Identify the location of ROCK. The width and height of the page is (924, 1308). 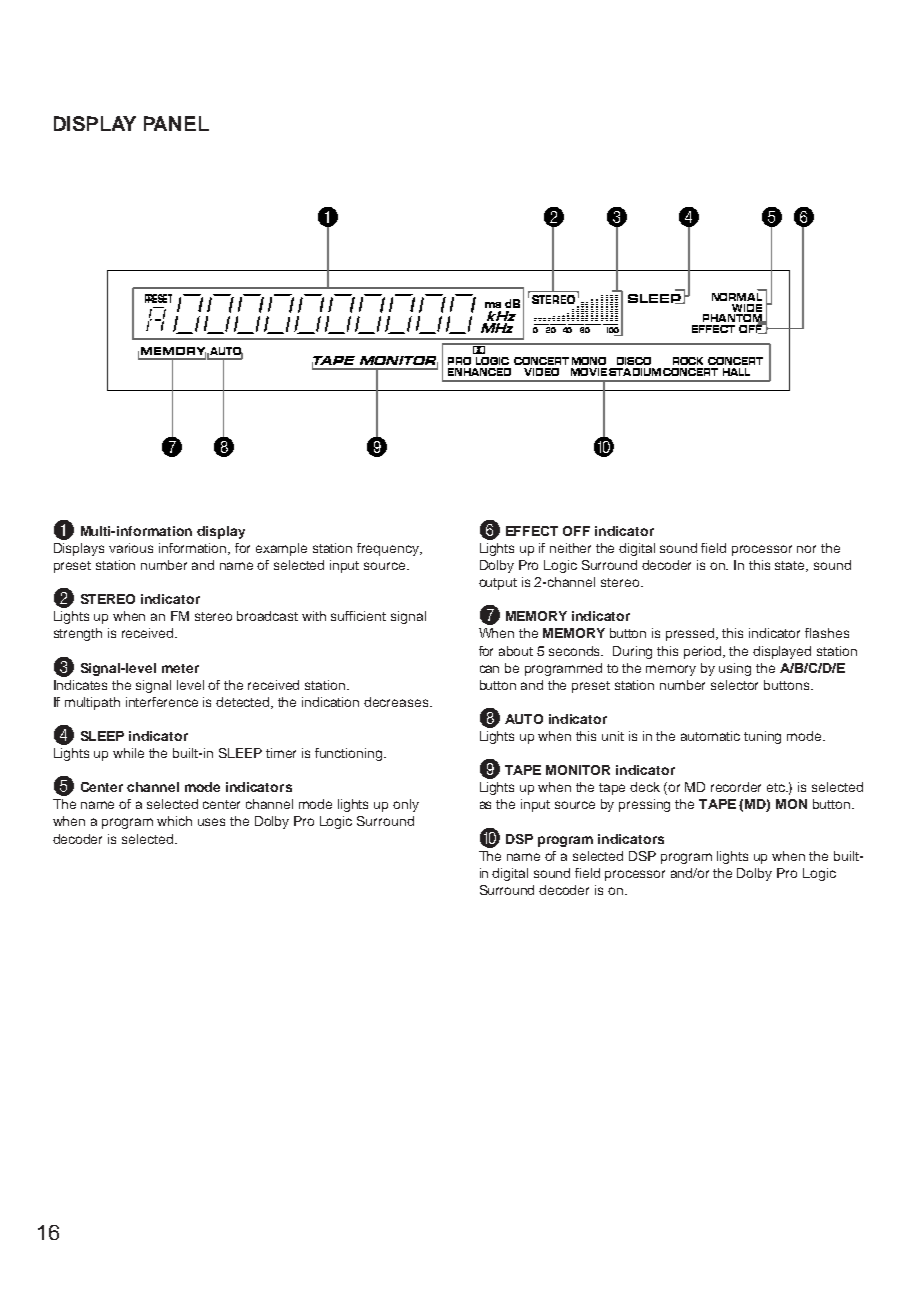
(688, 361).
